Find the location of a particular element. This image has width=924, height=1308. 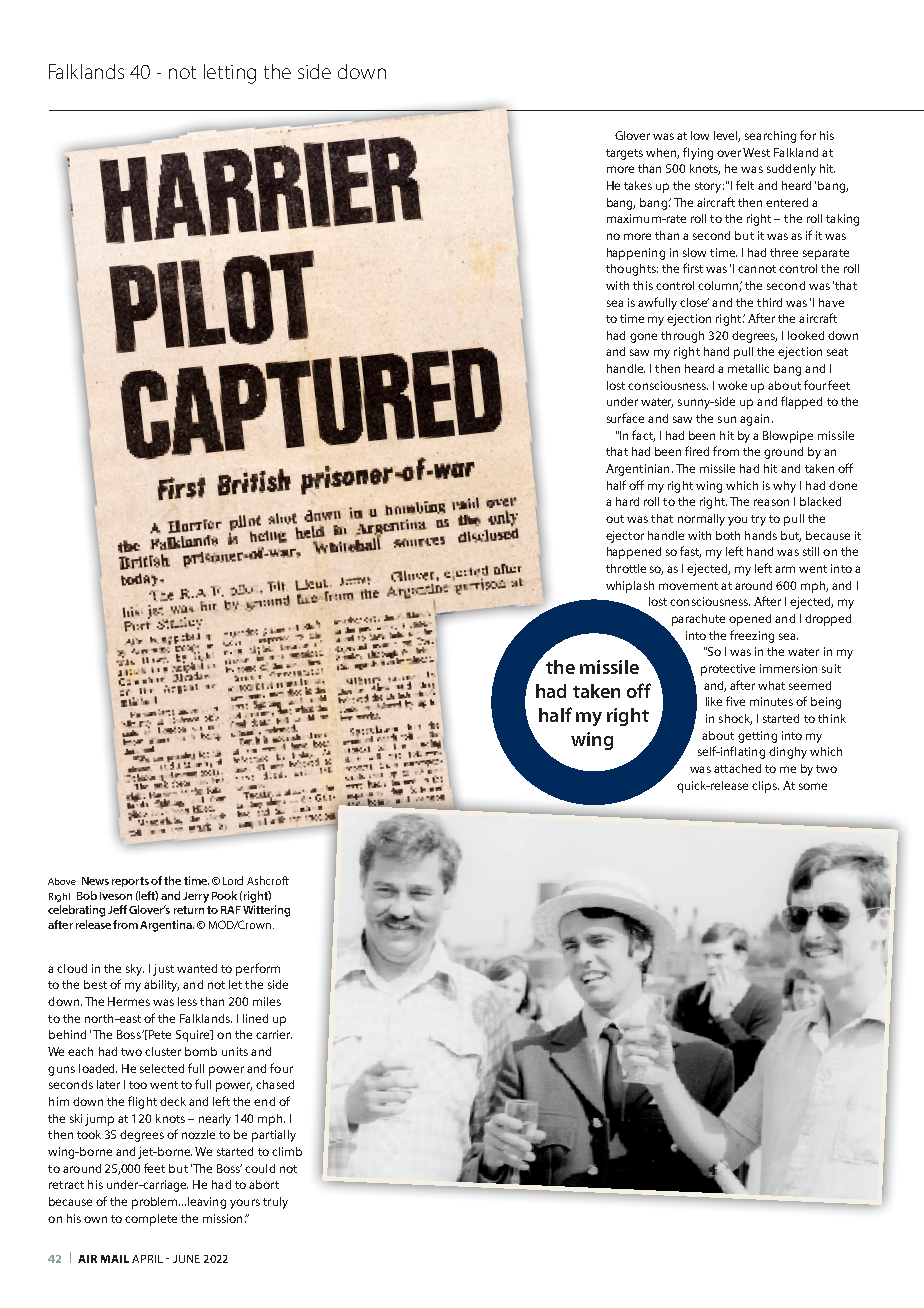

truly is located at coordinates (275, 1203).
